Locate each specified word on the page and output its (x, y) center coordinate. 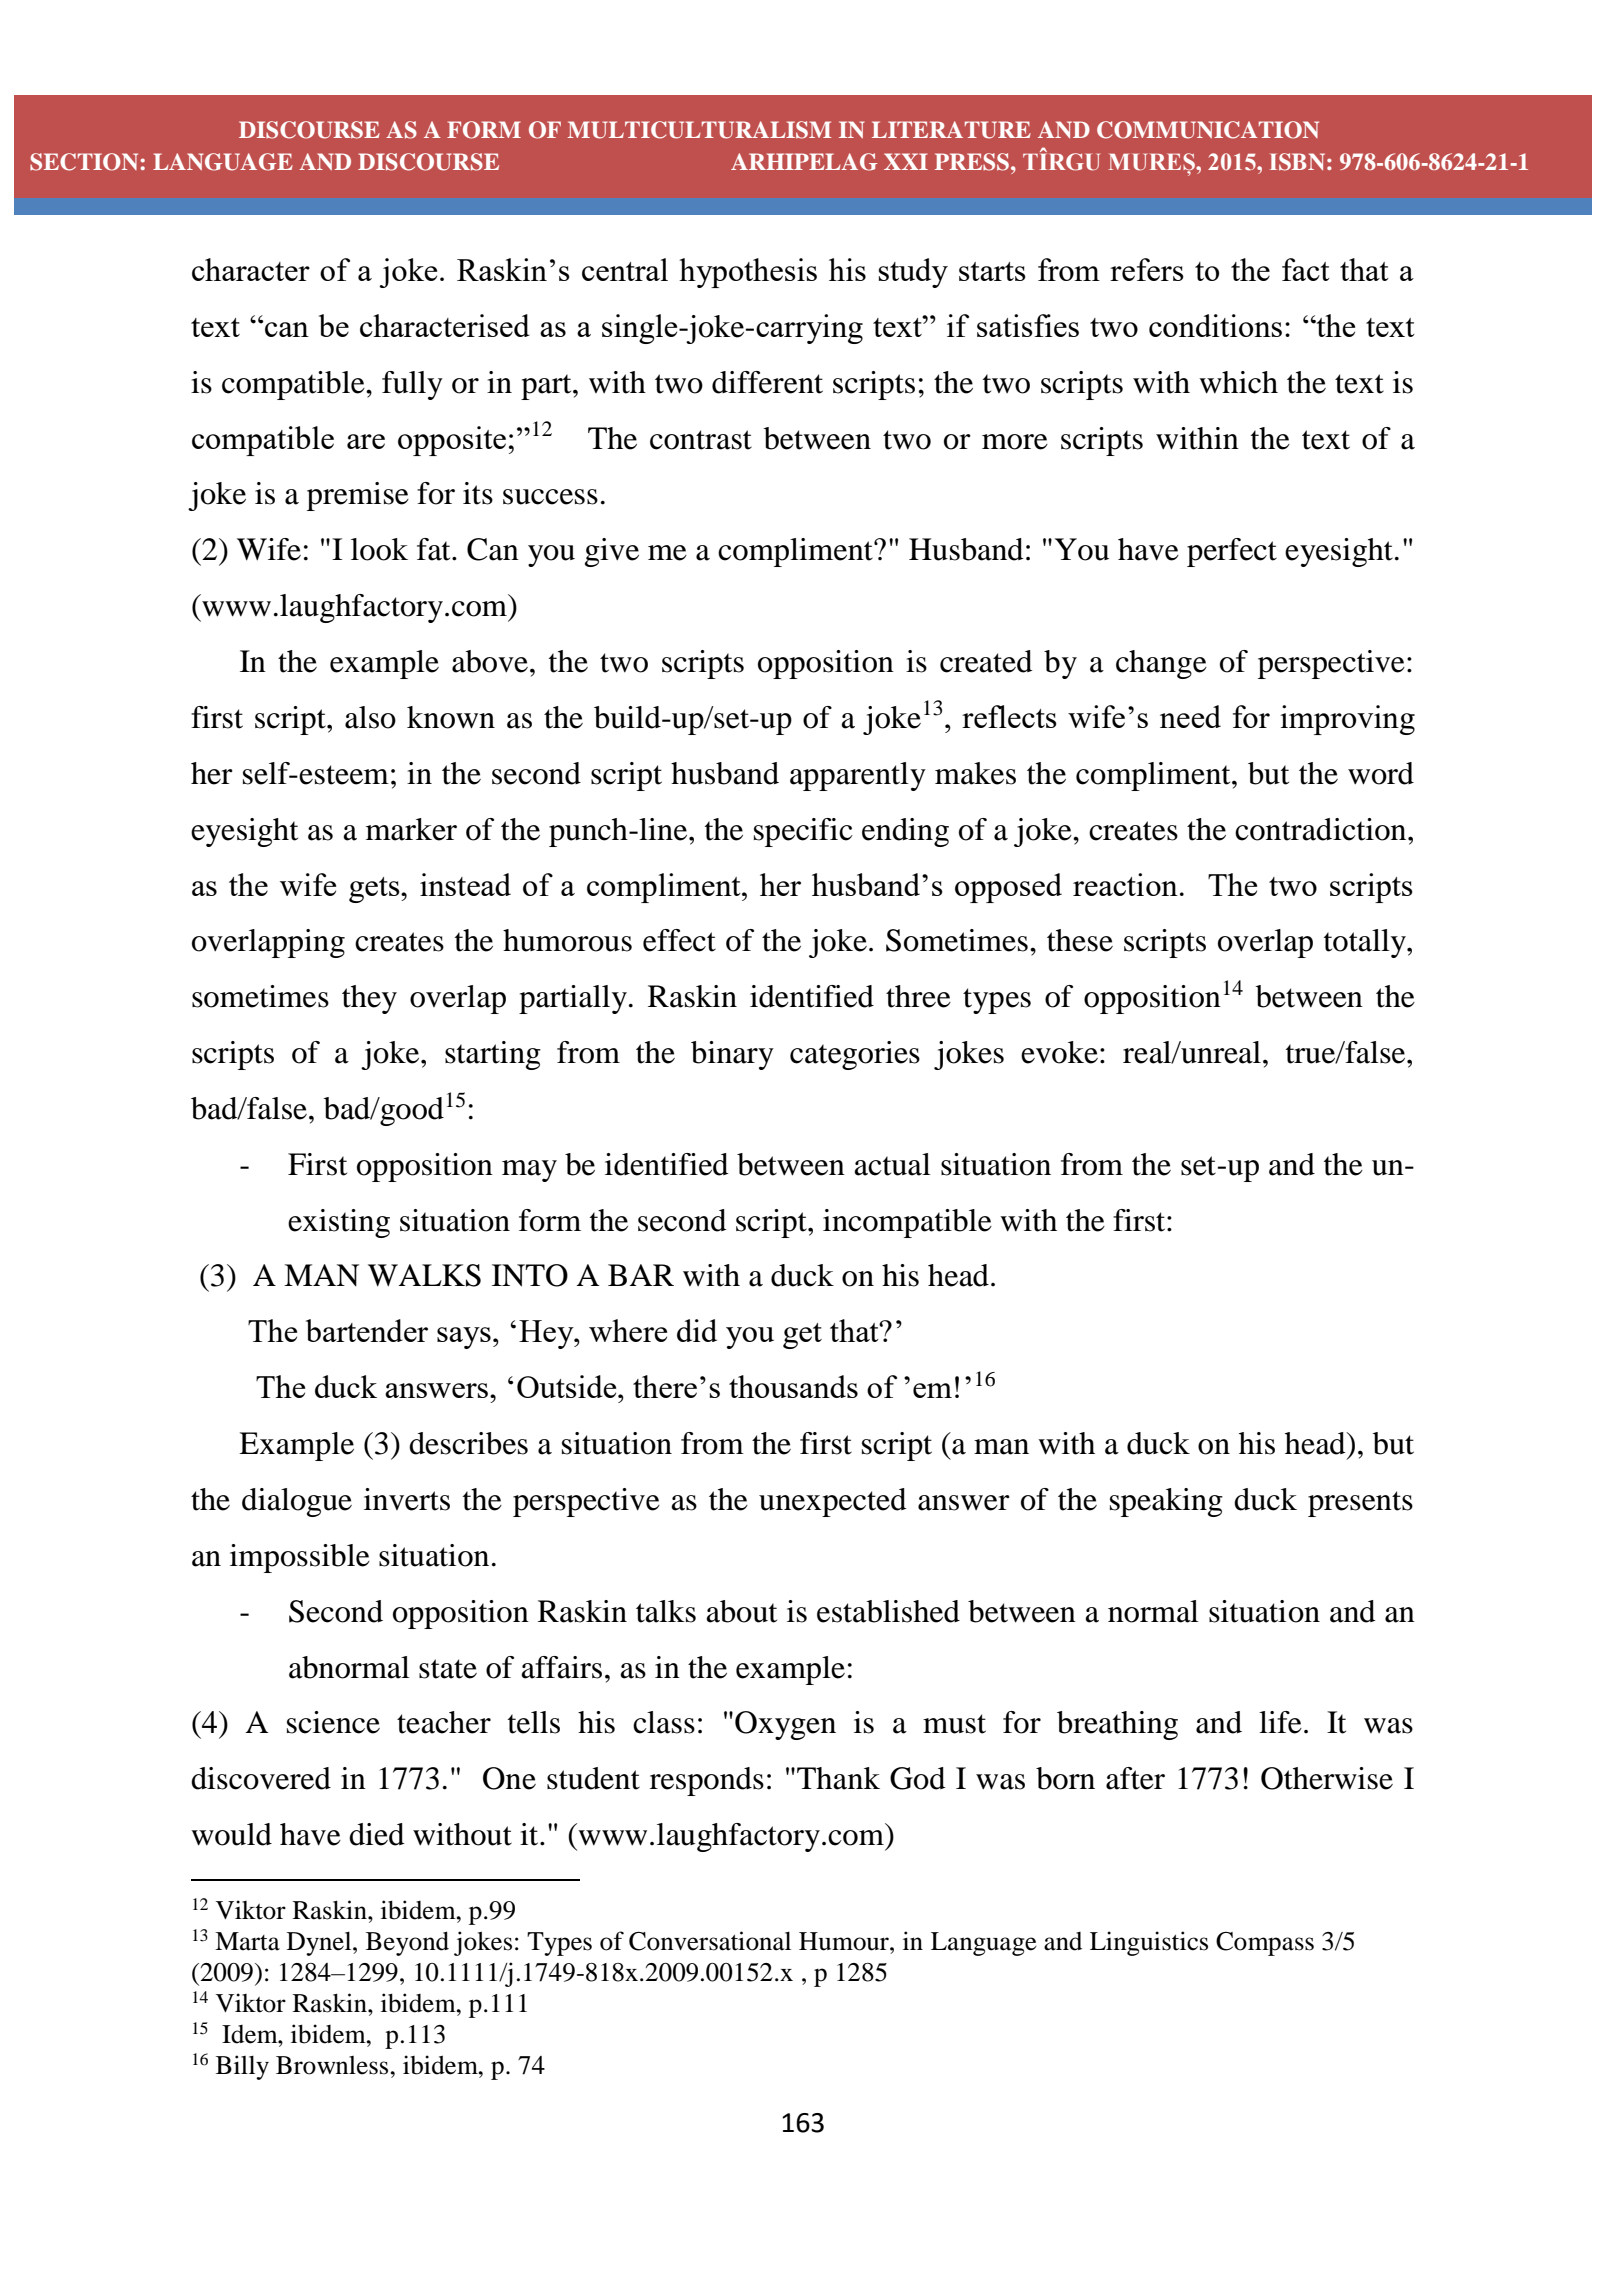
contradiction (1322, 829)
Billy (242, 2067)
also (370, 717)
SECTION (84, 162)
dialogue (297, 1502)
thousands (793, 1386)
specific (803, 832)
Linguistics (1149, 1943)
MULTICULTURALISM (699, 130)
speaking (1166, 1502)
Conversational (710, 1941)
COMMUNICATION (1208, 130)
